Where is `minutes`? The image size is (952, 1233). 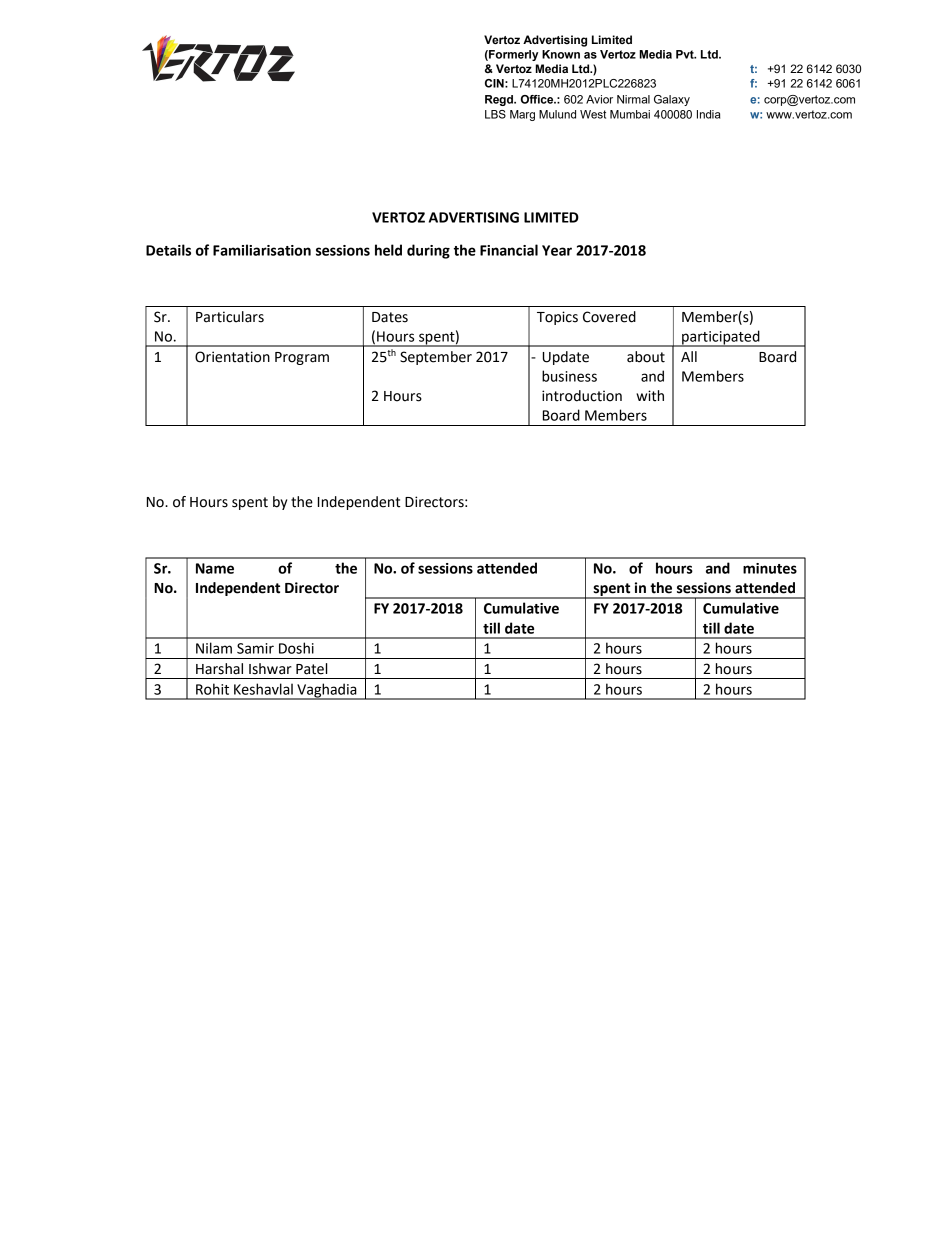
minutes is located at coordinates (770, 568).
